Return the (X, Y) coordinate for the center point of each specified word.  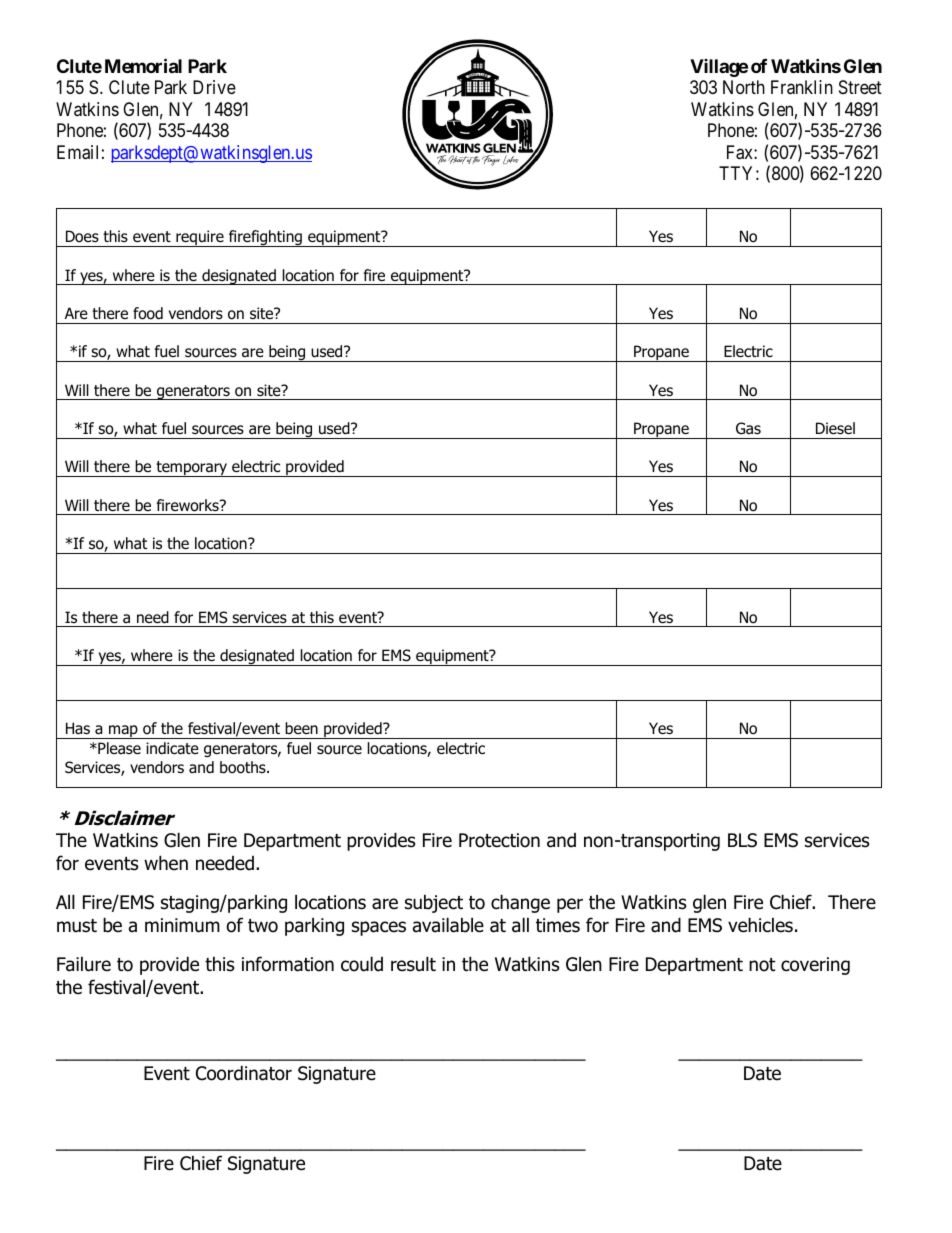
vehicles (760, 925)
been (301, 728)
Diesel (835, 428)
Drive (214, 87)
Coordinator (244, 1073)
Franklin (802, 87)
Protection (499, 840)
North (744, 87)
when (166, 863)
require (200, 238)
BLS (742, 840)
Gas (748, 428)
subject (434, 903)
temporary (192, 469)
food (148, 313)
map (123, 732)
